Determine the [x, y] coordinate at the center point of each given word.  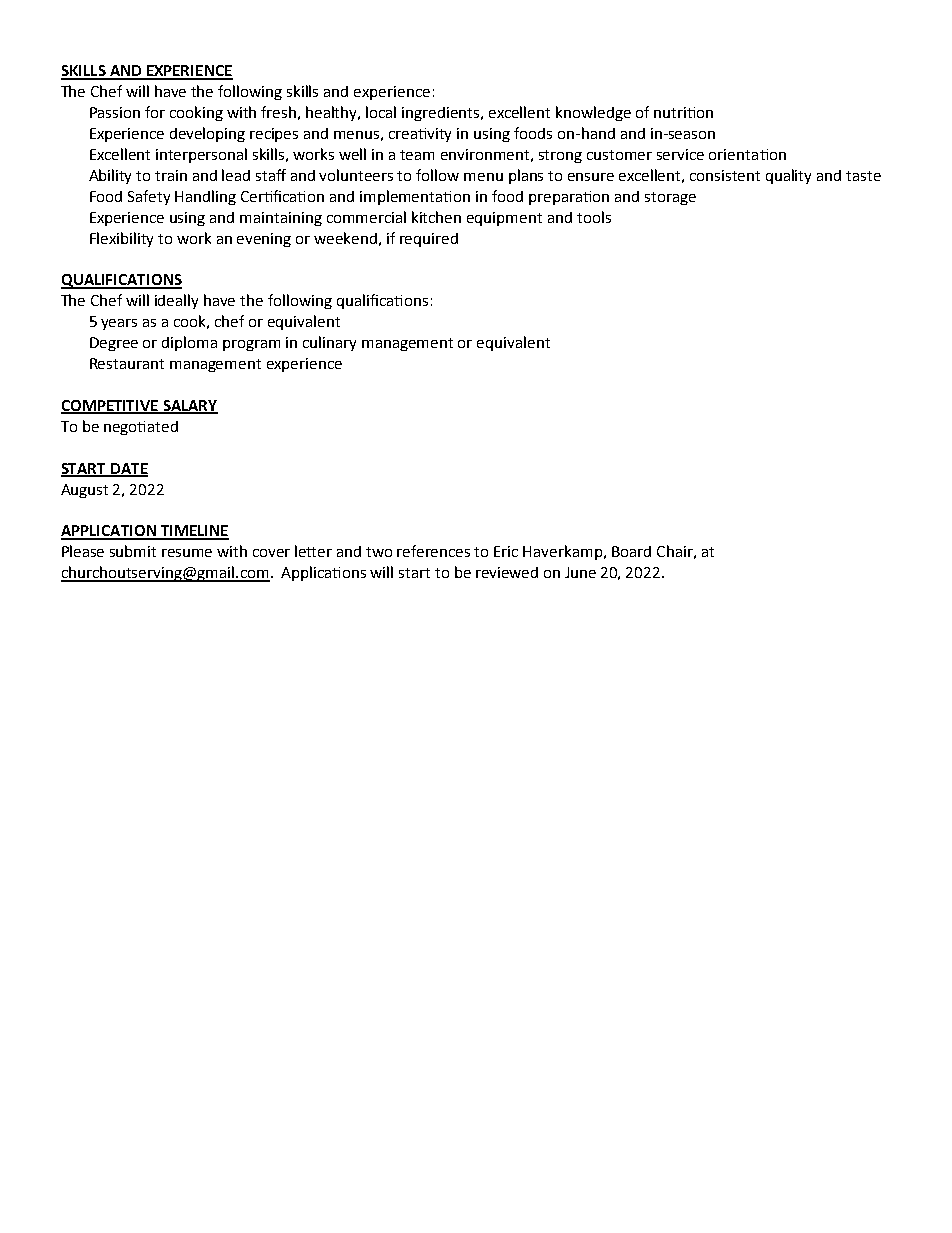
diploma [189, 343]
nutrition [683, 112]
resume [187, 553]
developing [207, 134]
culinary [329, 343]
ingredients [442, 114]
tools [594, 217]
